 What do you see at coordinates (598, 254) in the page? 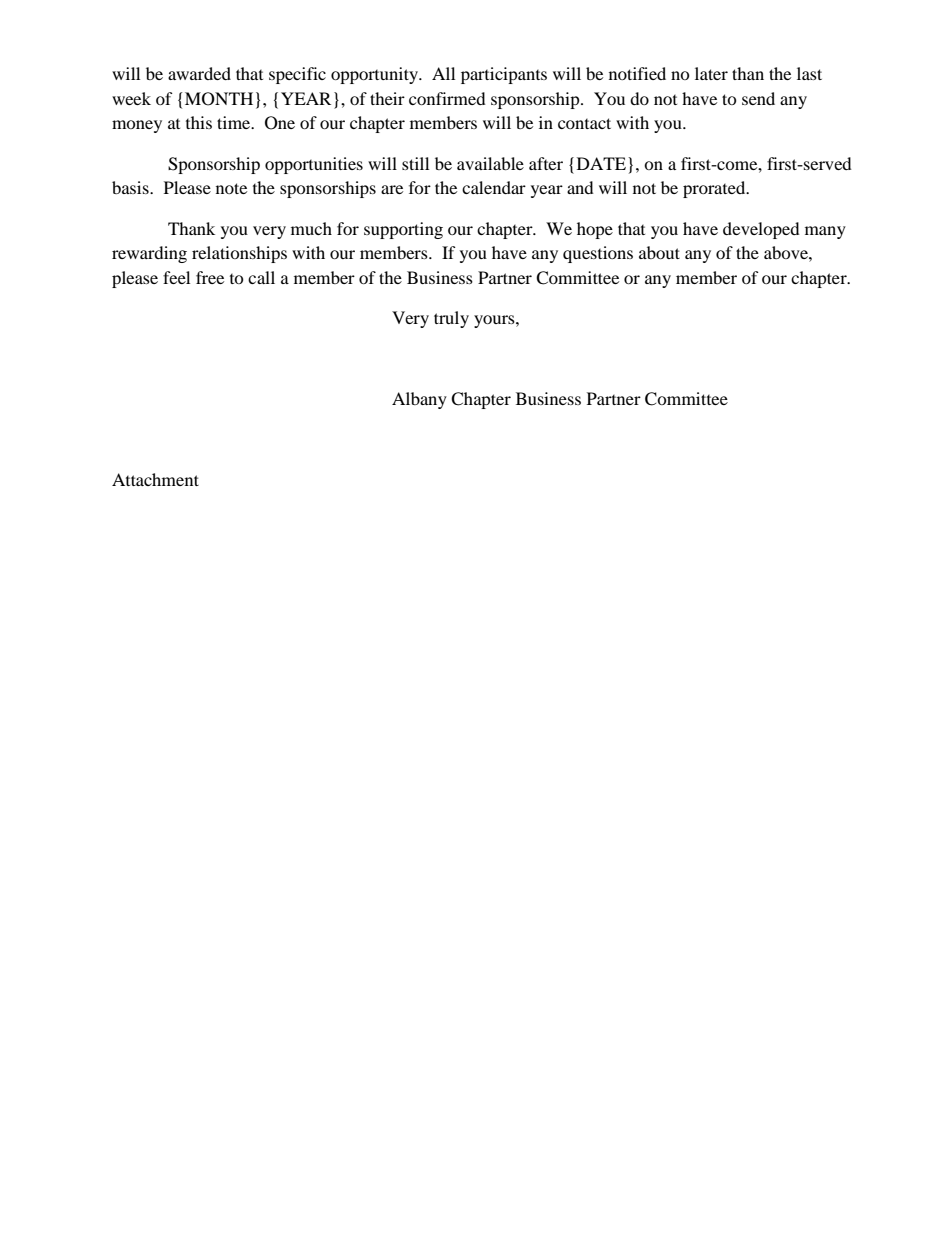
I see `questions` at bounding box center [598, 254].
